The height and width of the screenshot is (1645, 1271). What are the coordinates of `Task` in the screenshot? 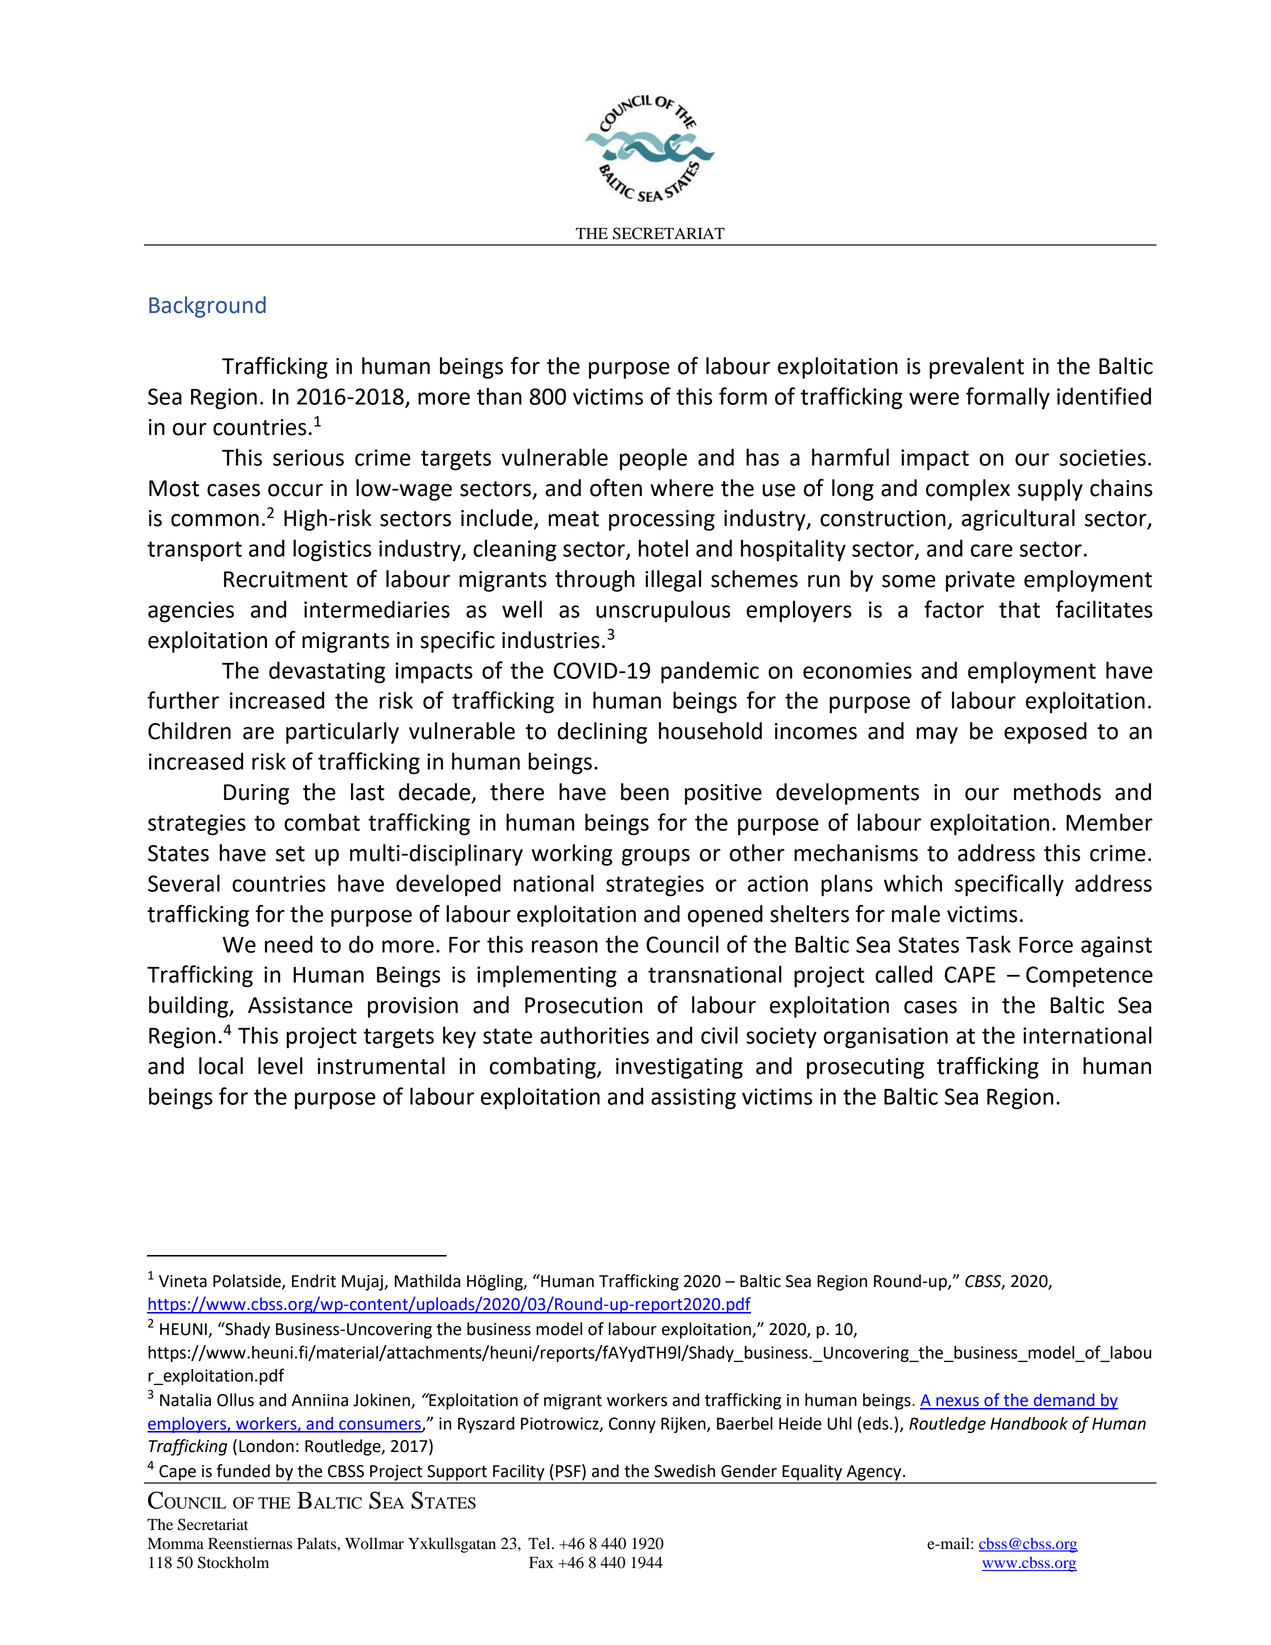 It's located at (988, 944).
